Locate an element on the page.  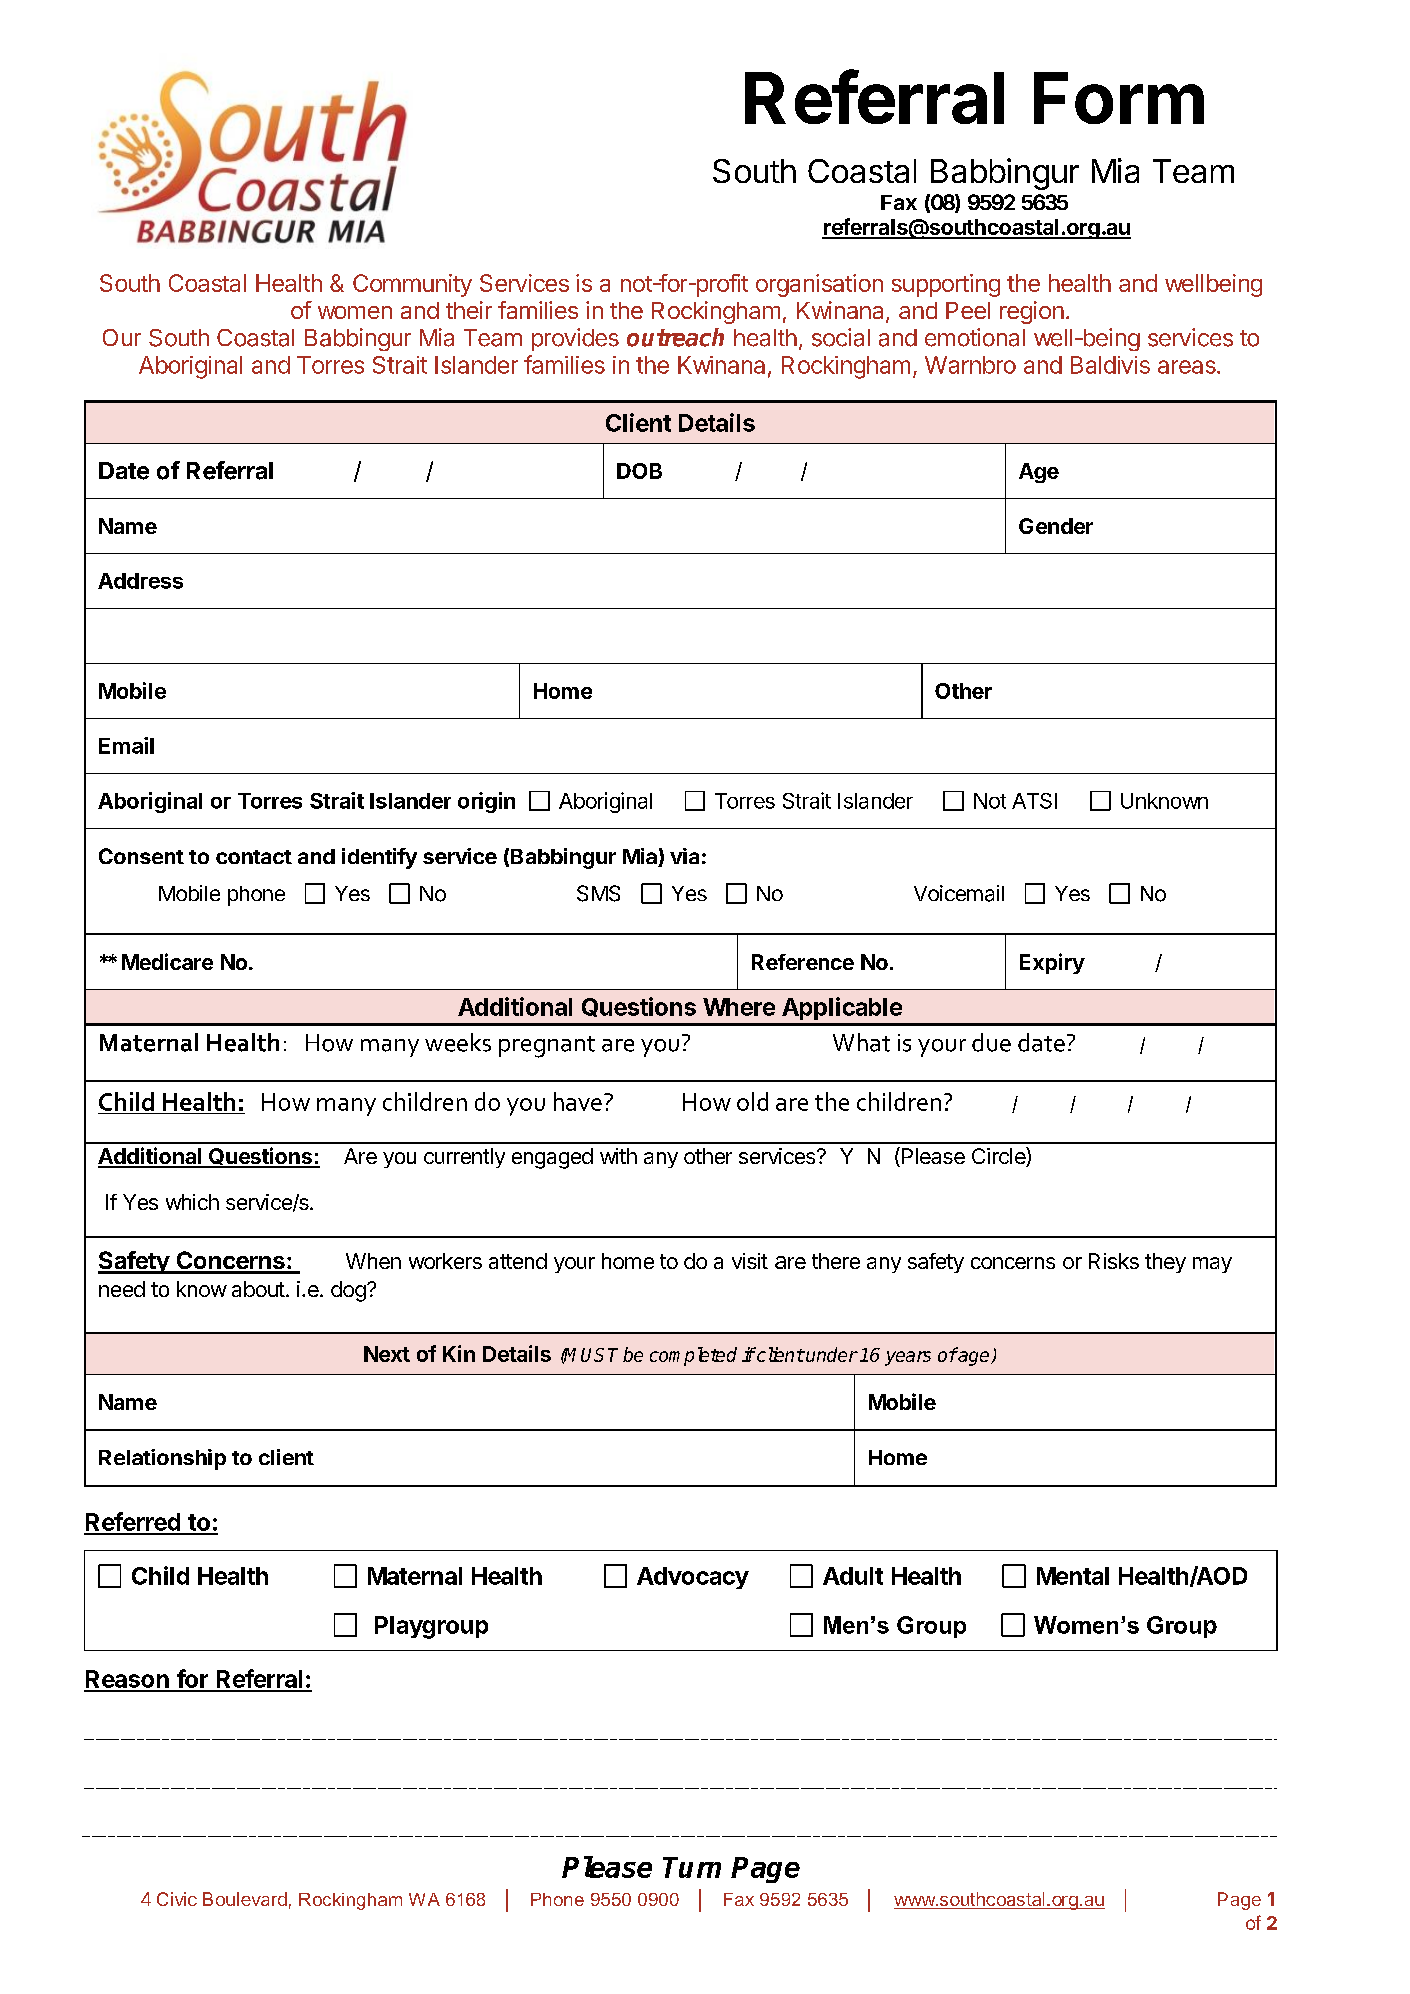
Medicare is located at coordinates (167, 961).
